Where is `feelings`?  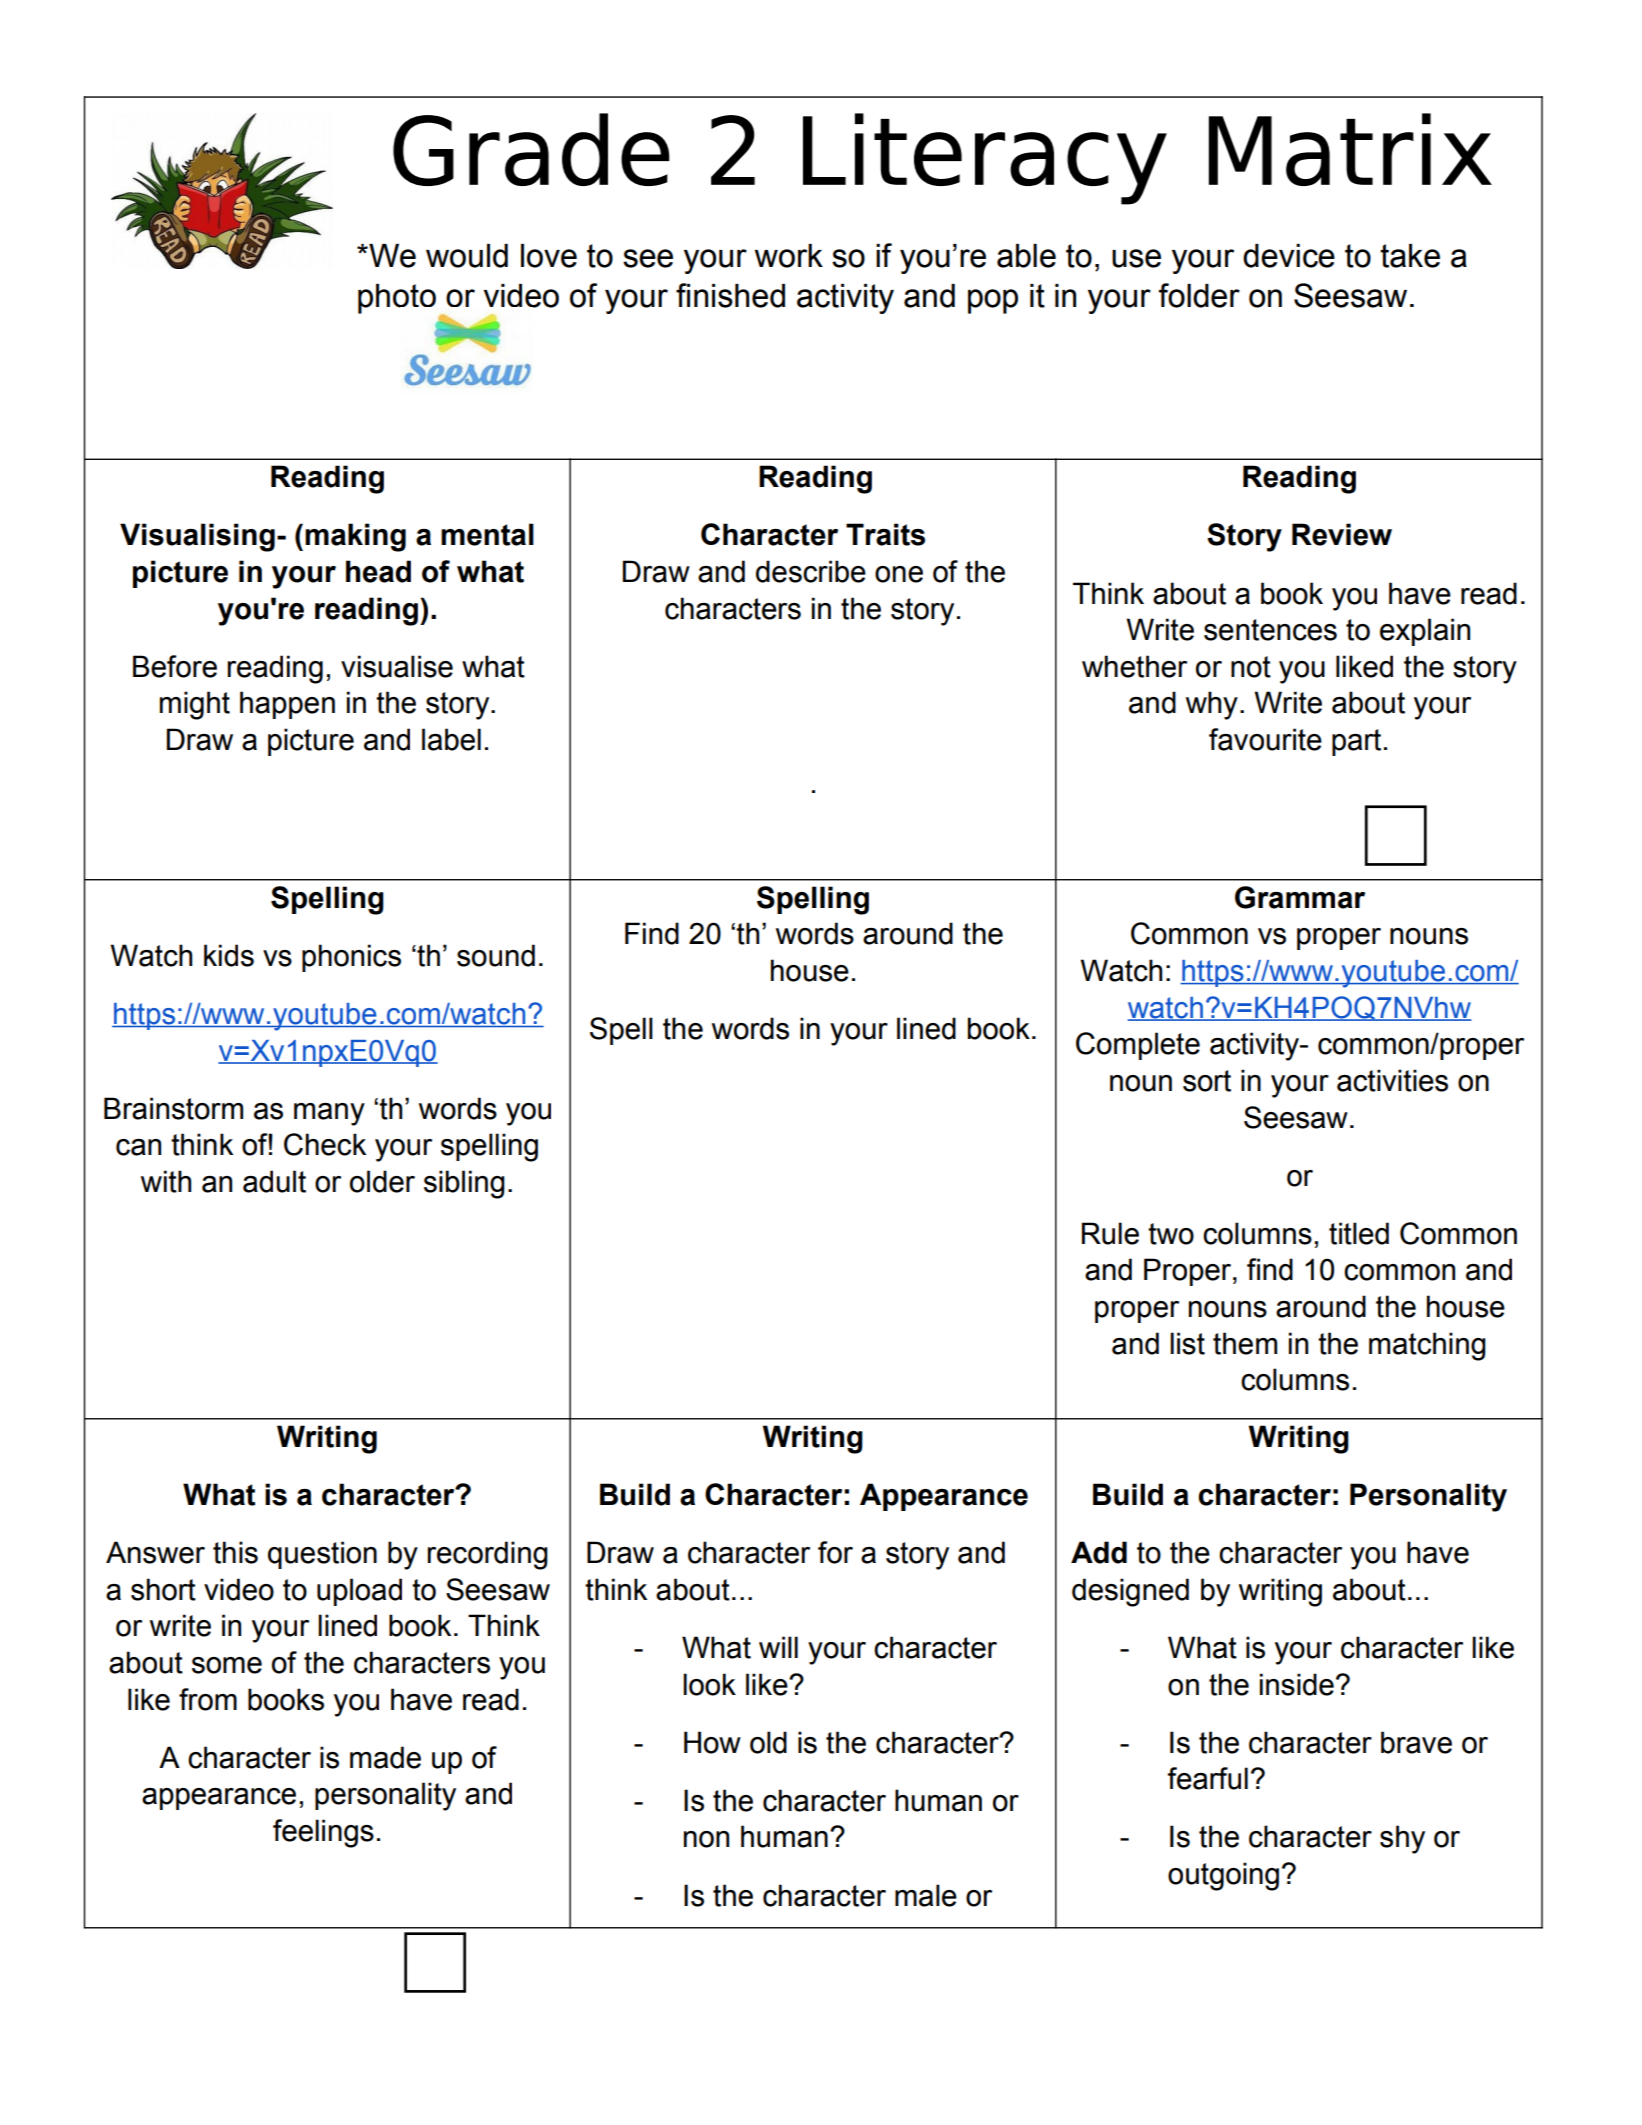
feelings is located at coordinates (323, 1833).
